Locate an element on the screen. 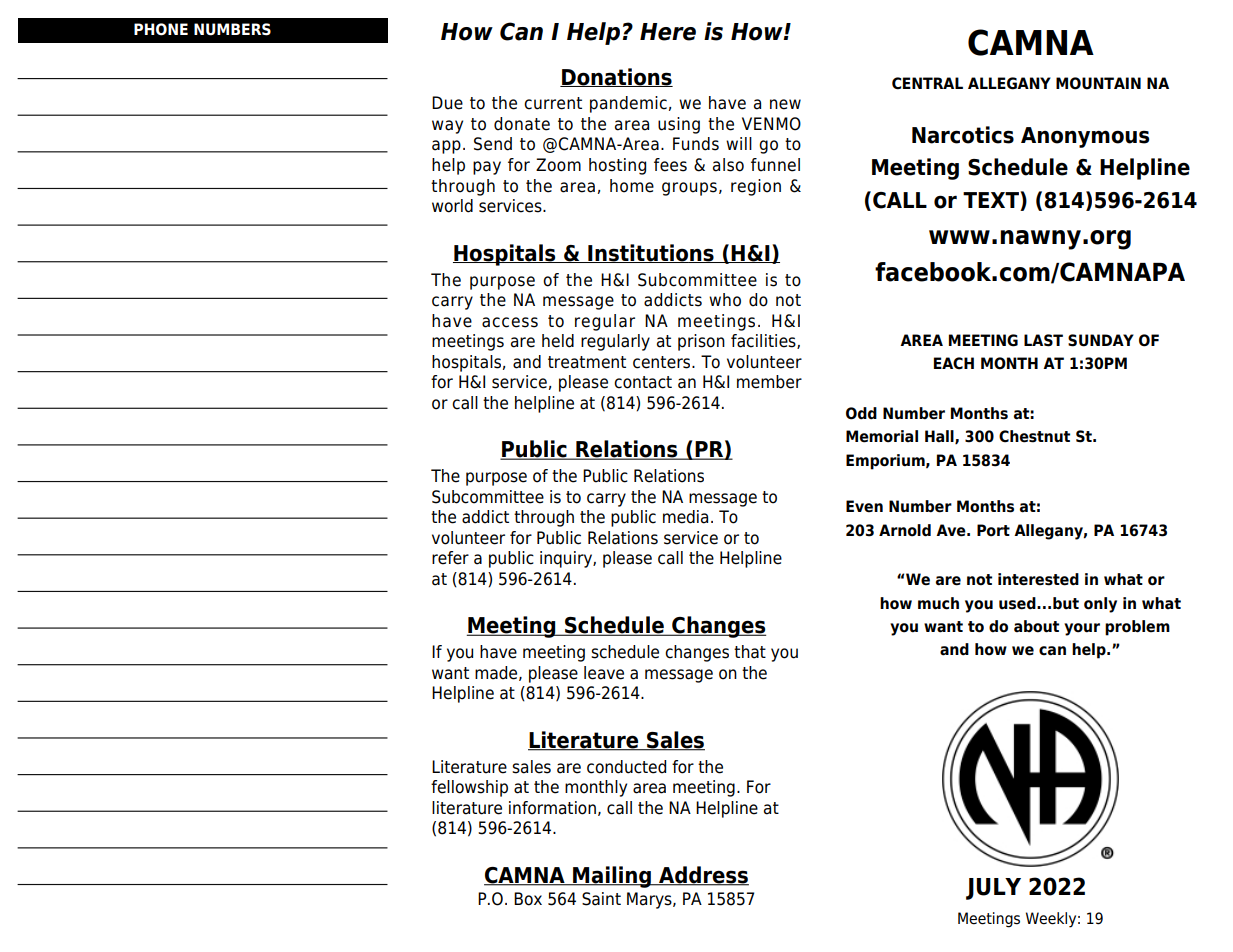 This screenshot has width=1233, height=952. refer is located at coordinates (450, 558).
